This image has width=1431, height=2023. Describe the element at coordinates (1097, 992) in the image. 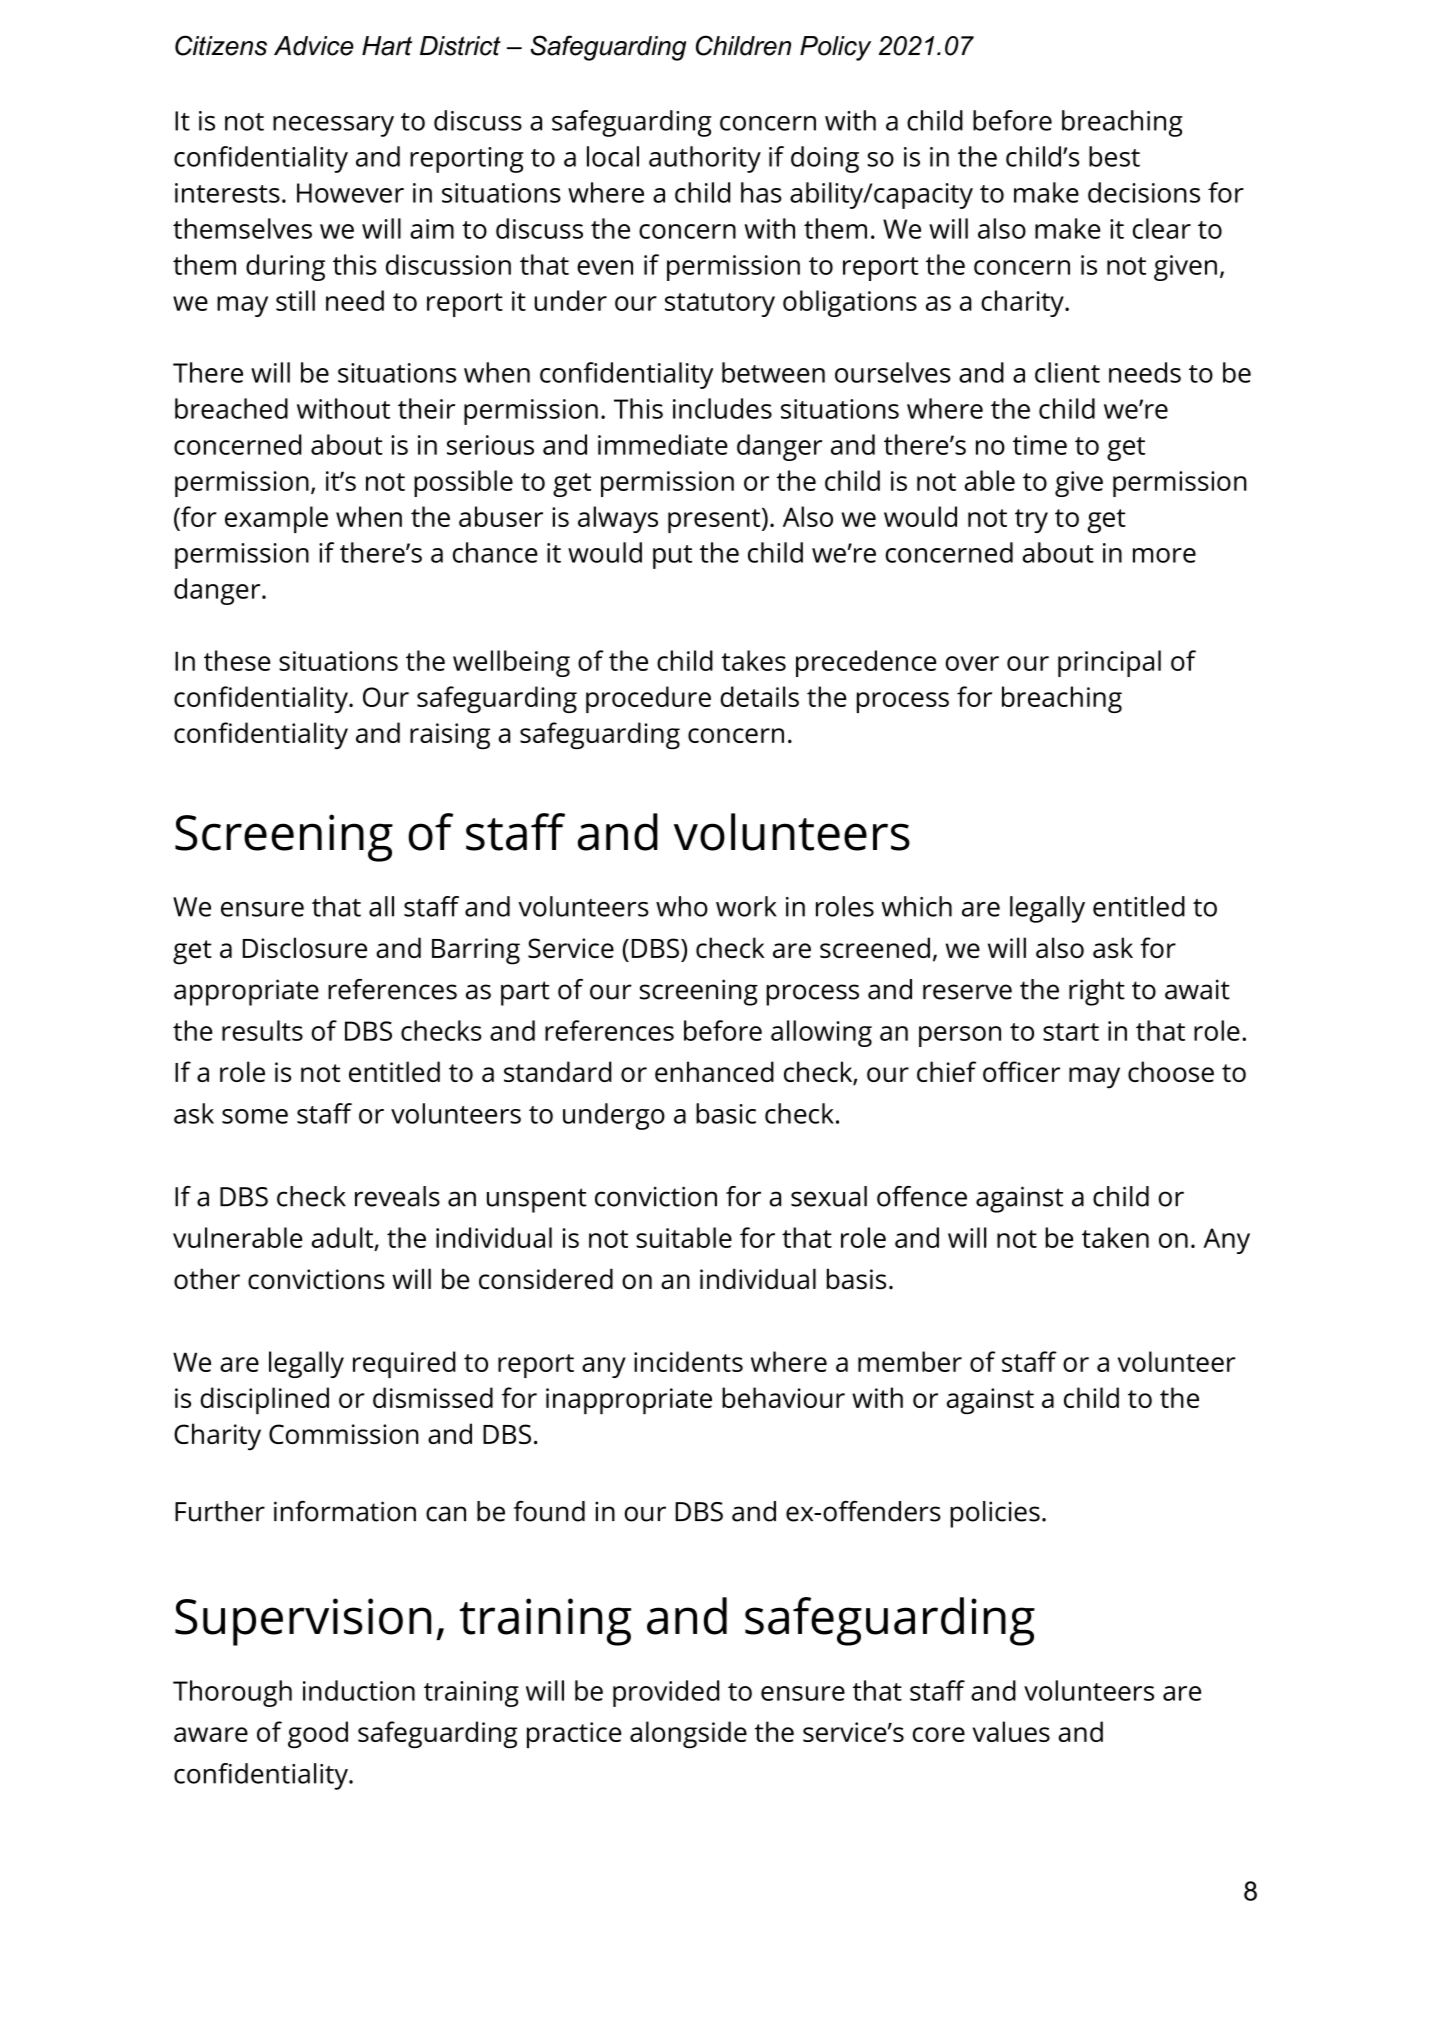

I see `right` at that location.
